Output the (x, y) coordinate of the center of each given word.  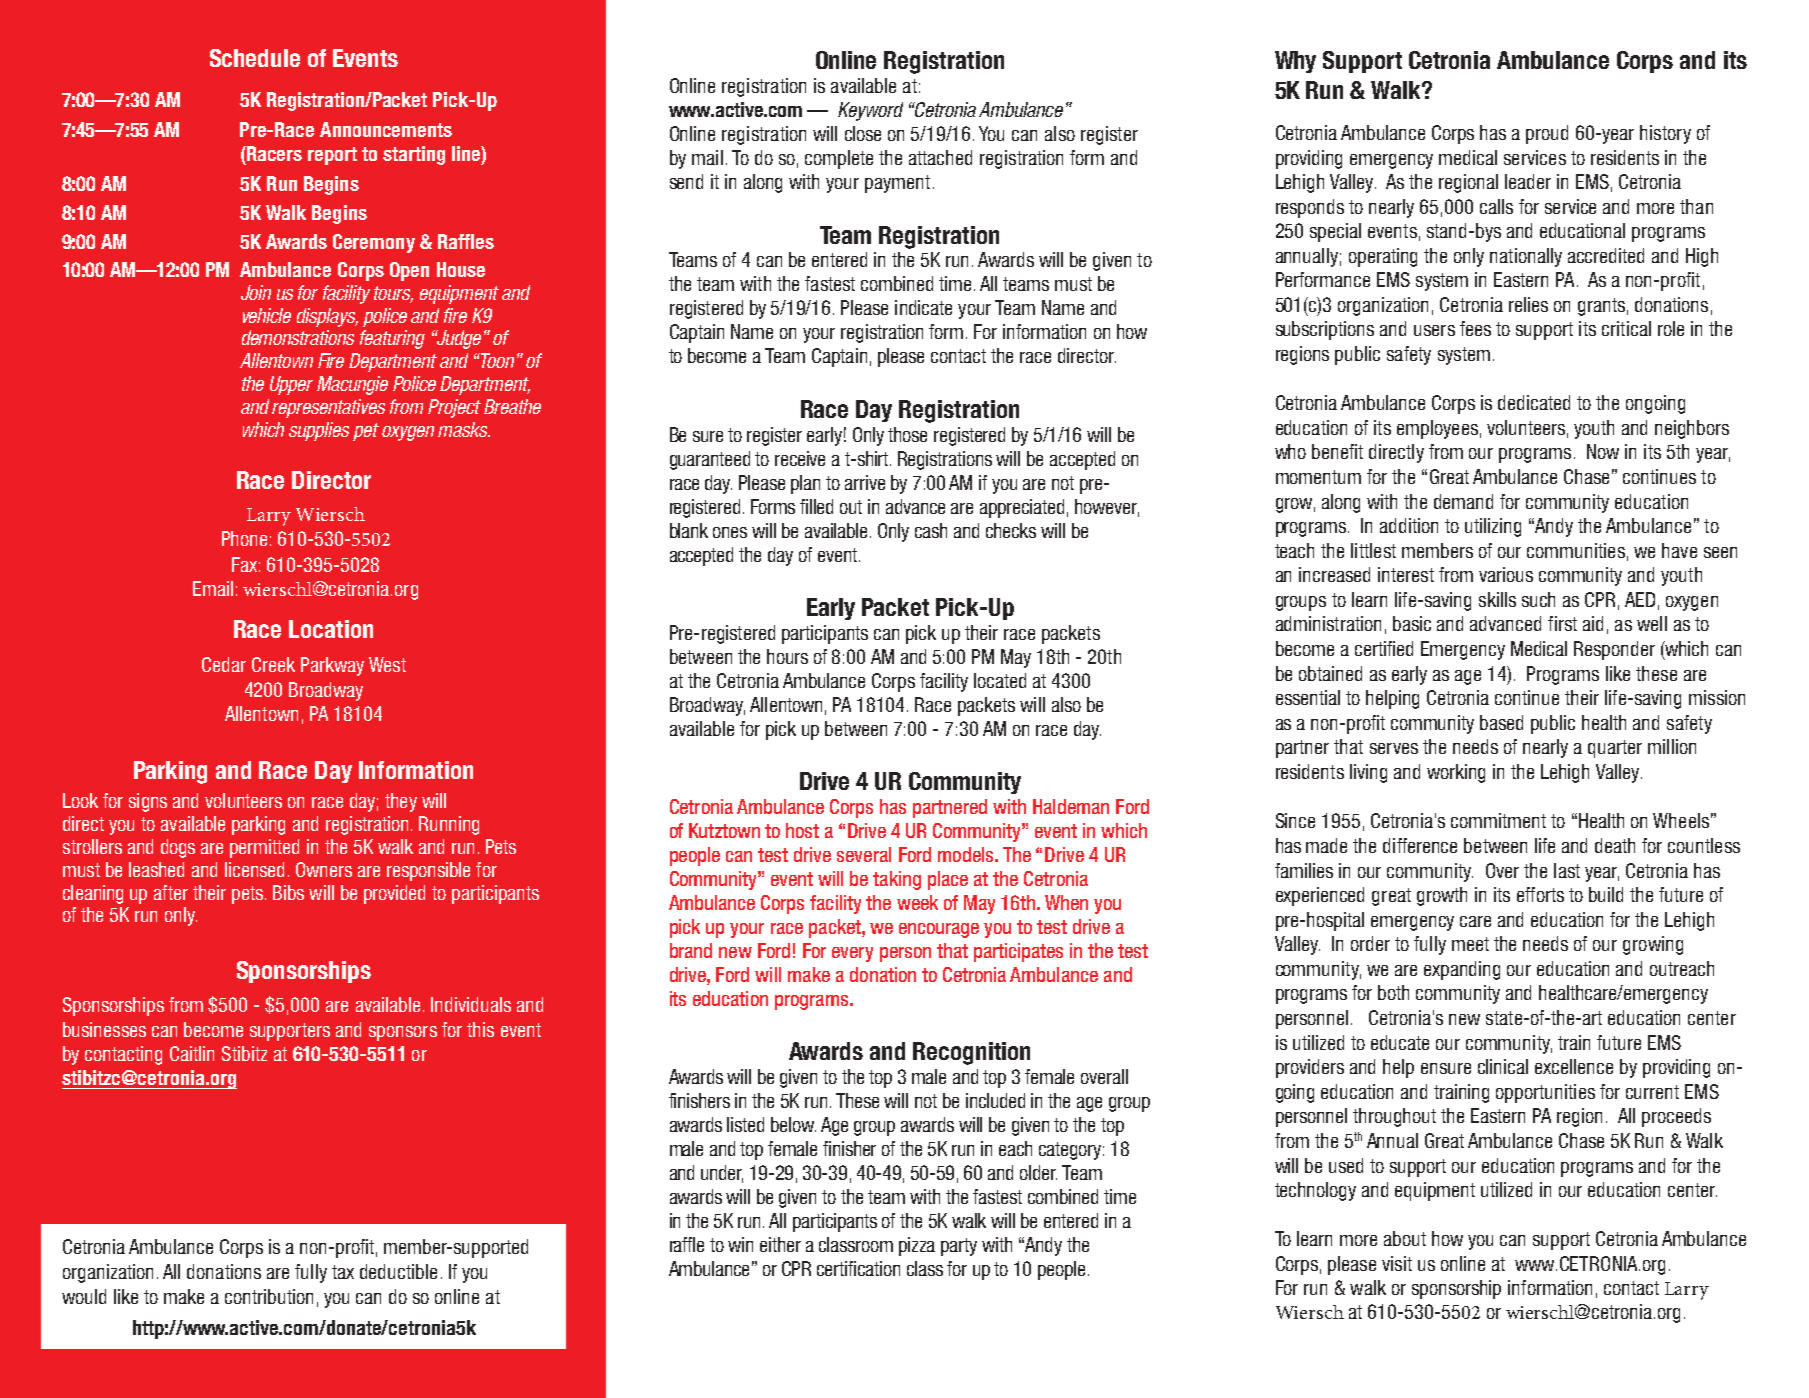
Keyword (870, 111)
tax (343, 1272)
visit (1397, 1263)
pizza (917, 1246)
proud (1547, 134)
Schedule (255, 58)
